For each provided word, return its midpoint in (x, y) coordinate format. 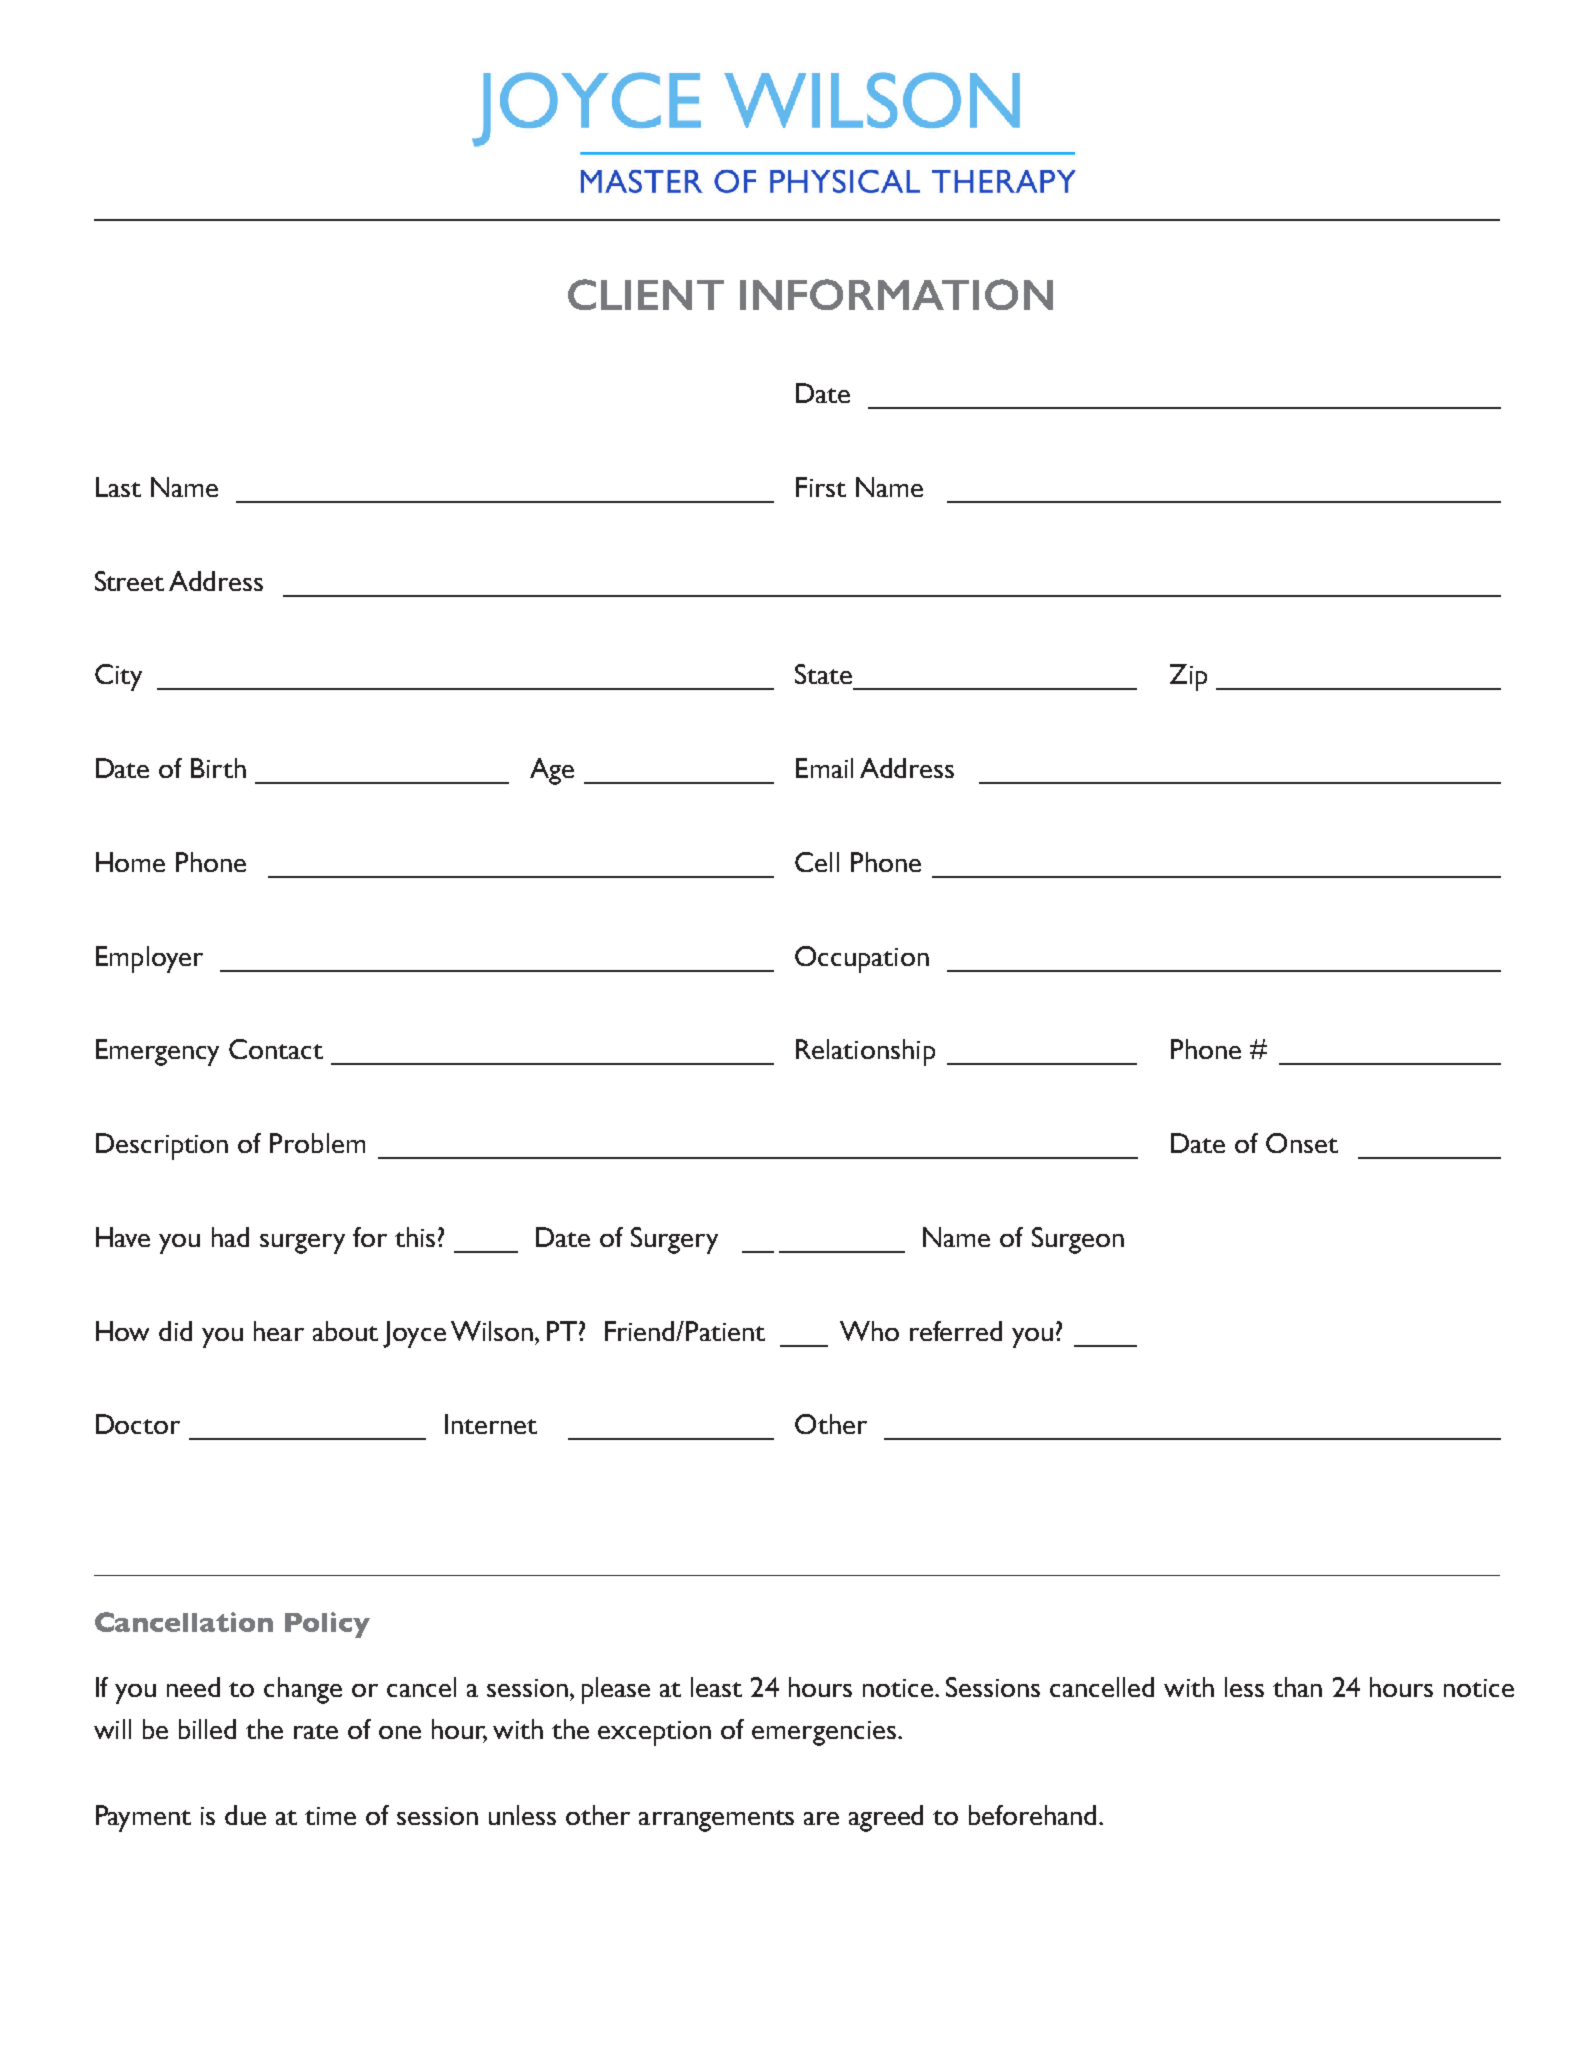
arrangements (716, 1821)
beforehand (1032, 1815)
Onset (1302, 1143)
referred (956, 1331)
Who (869, 1331)
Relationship (865, 1052)
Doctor (138, 1424)
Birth (218, 768)
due (245, 1815)
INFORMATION (896, 294)
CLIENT (646, 294)
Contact (276, 1049)
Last (118, 487)
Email (824, 768)
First (821, 487)
